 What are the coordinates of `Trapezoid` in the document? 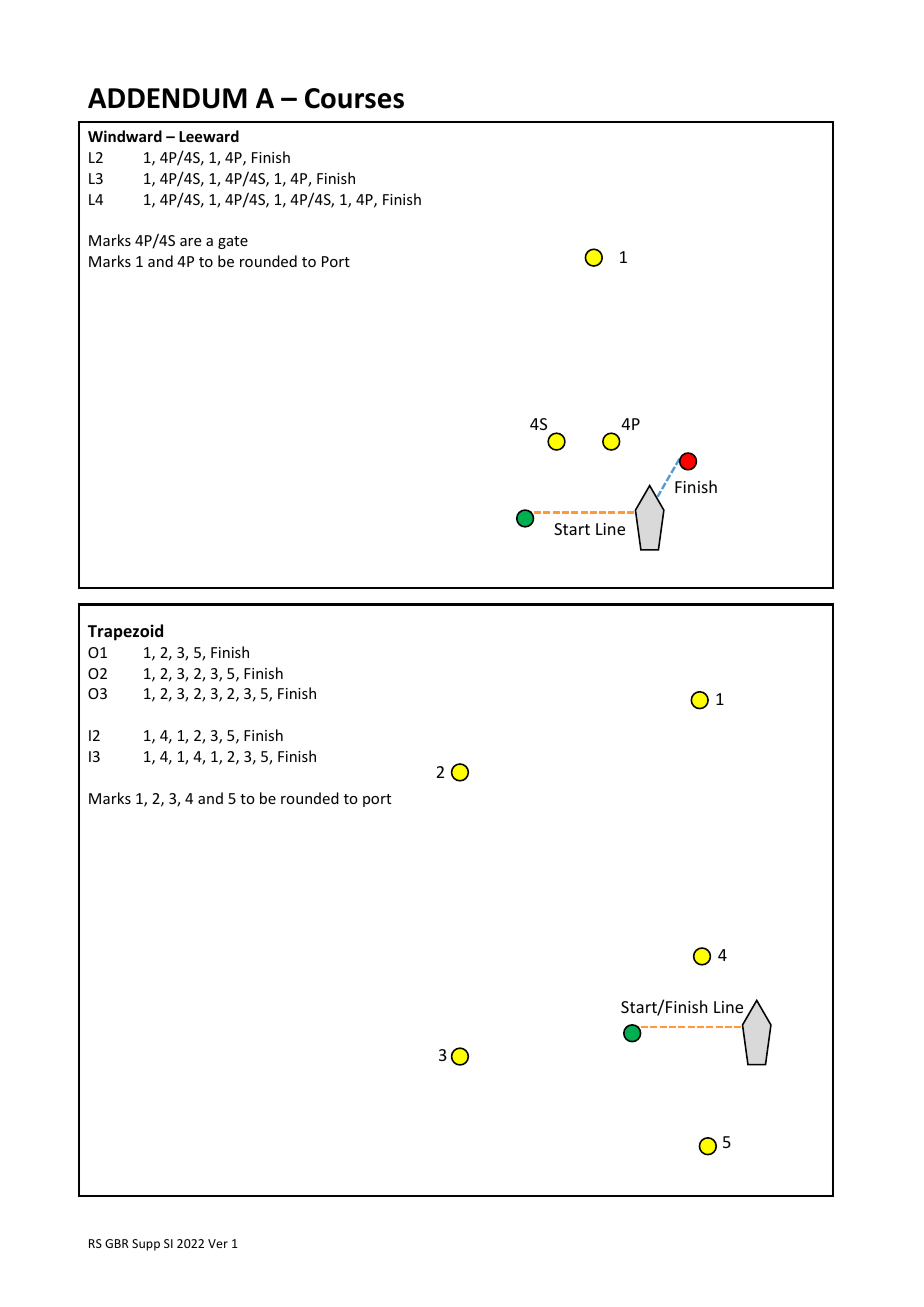 It's located at (125, 632).
